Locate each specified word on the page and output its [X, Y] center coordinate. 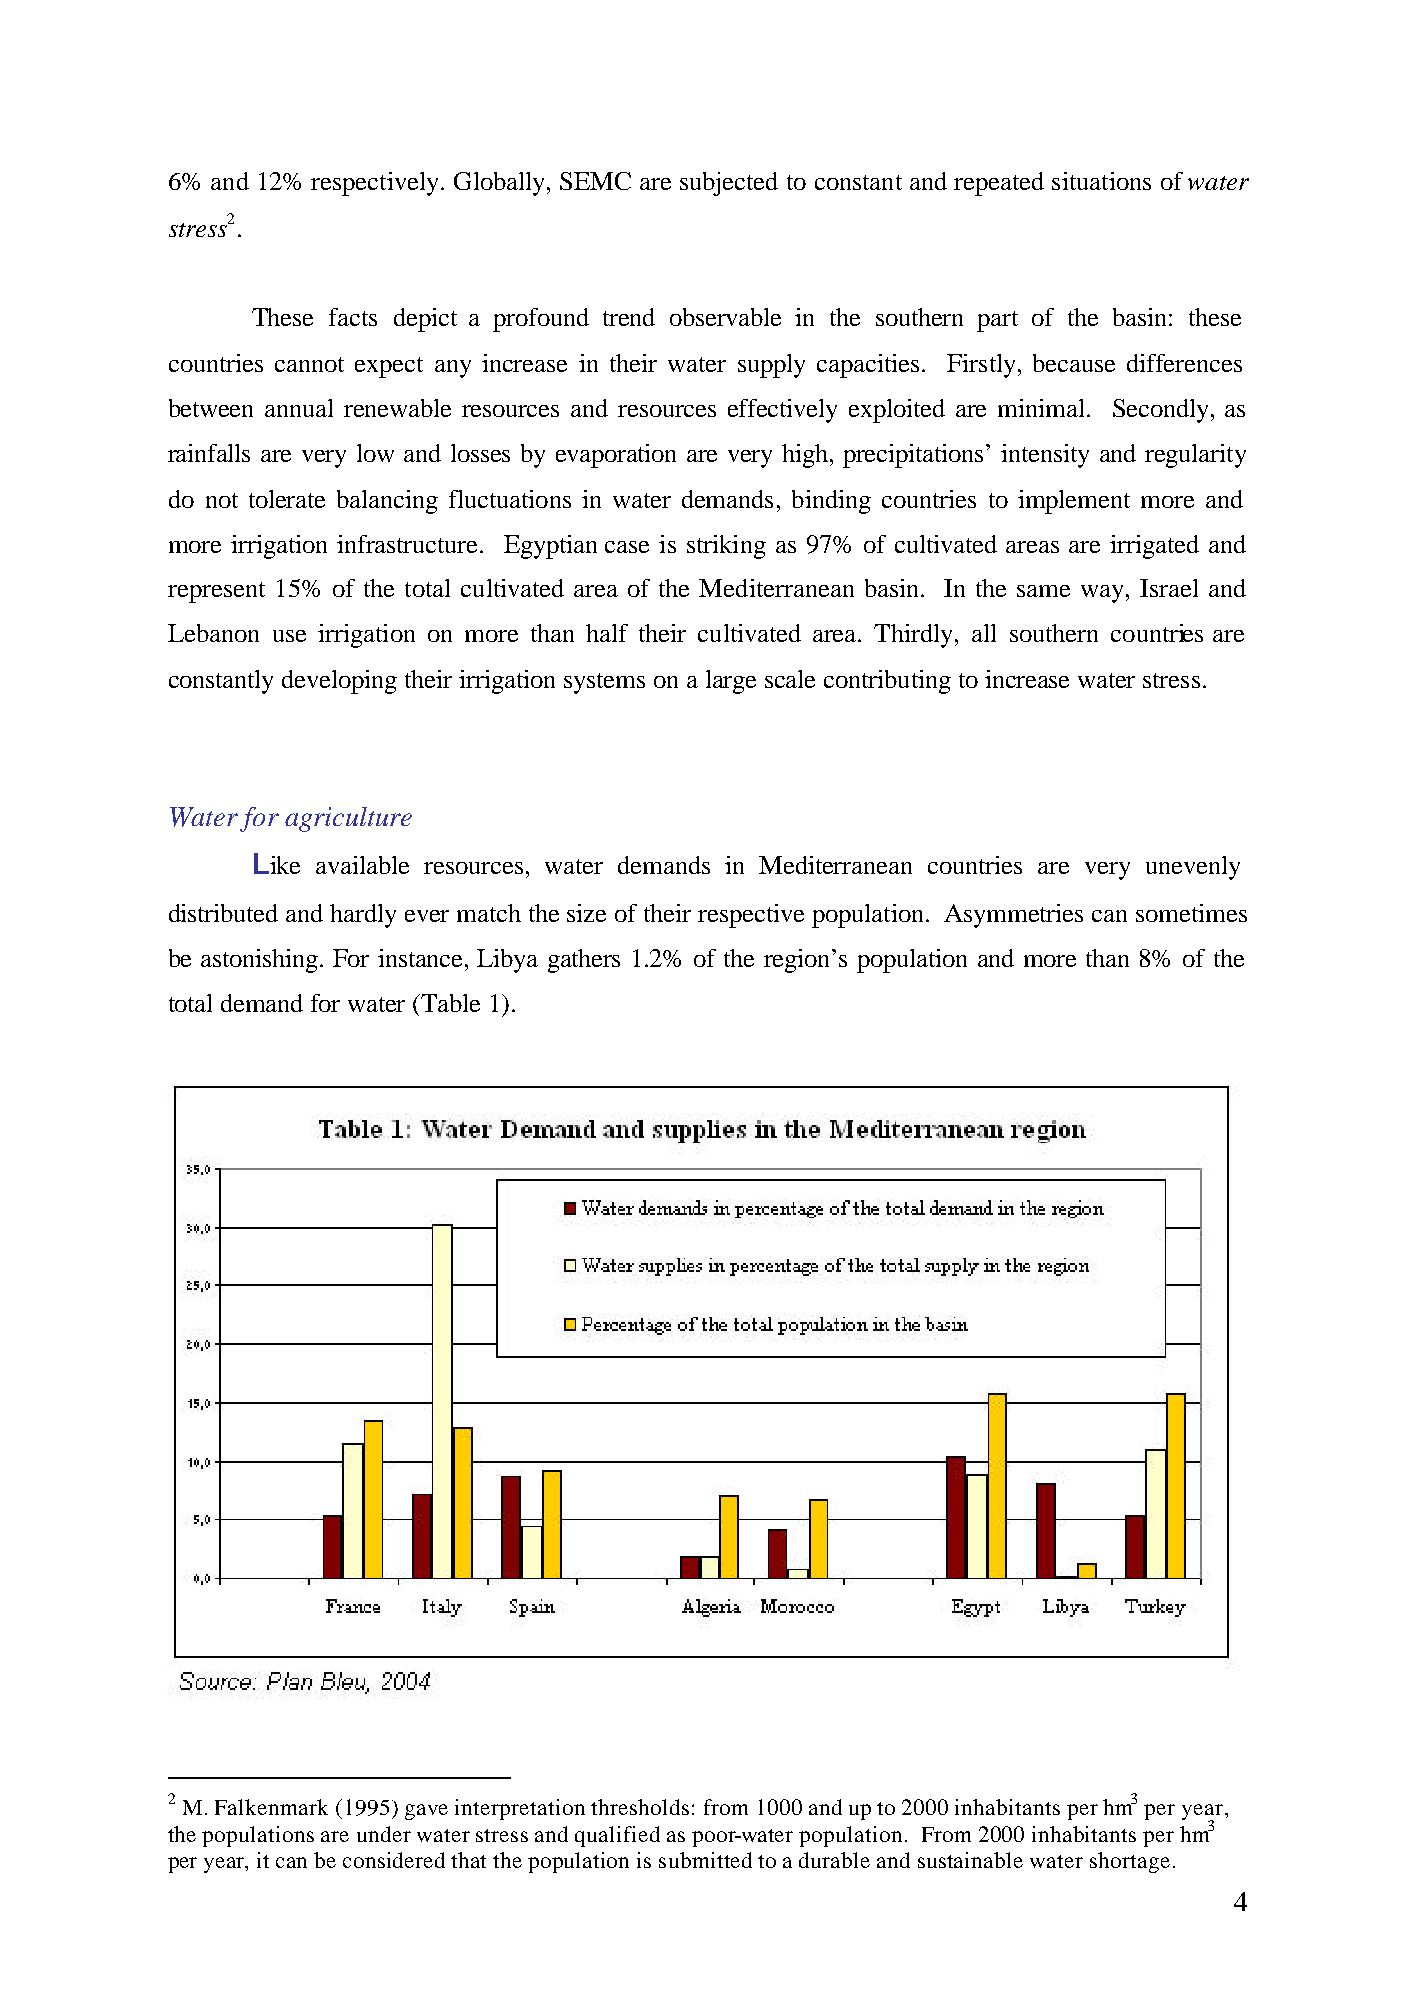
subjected [729, 184]
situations [1101, 181]
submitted [705, 1860]
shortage [1130, 1862]
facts [353, 317]
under [384, 1834]
